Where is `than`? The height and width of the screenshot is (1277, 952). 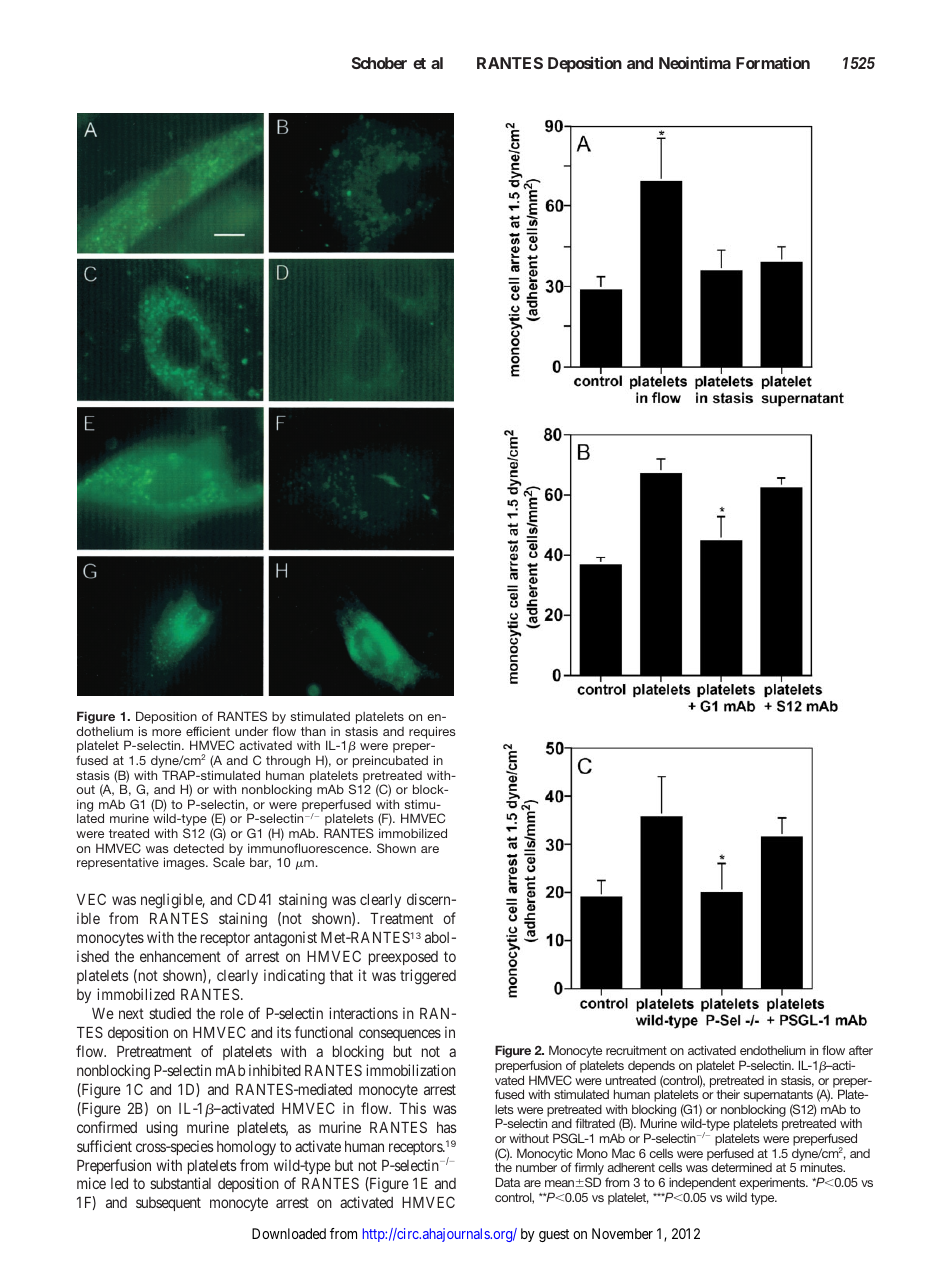
than is located at coordinates (313, 731).
